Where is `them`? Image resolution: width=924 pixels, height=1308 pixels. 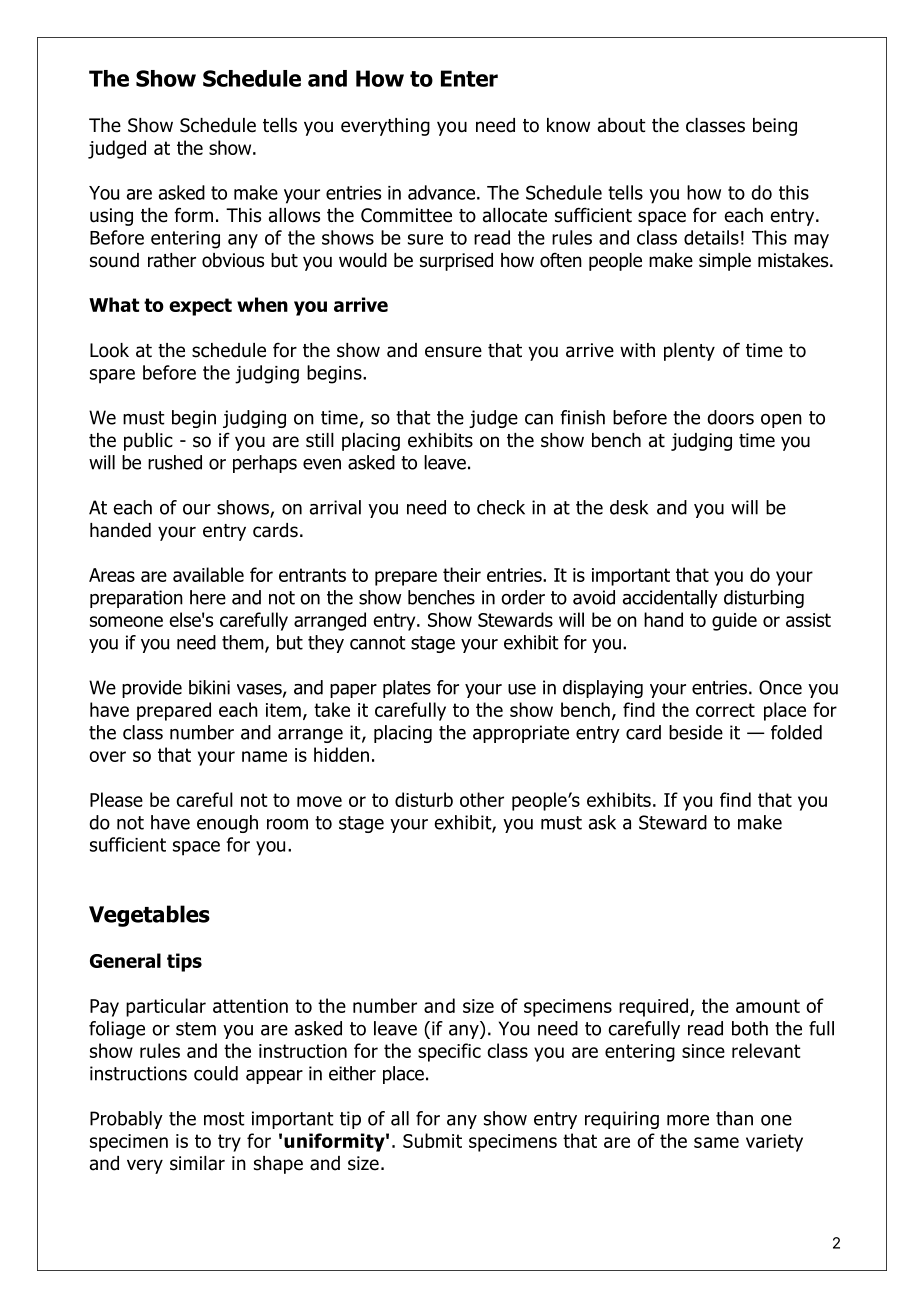 them is located at coordinates (244, 643).
